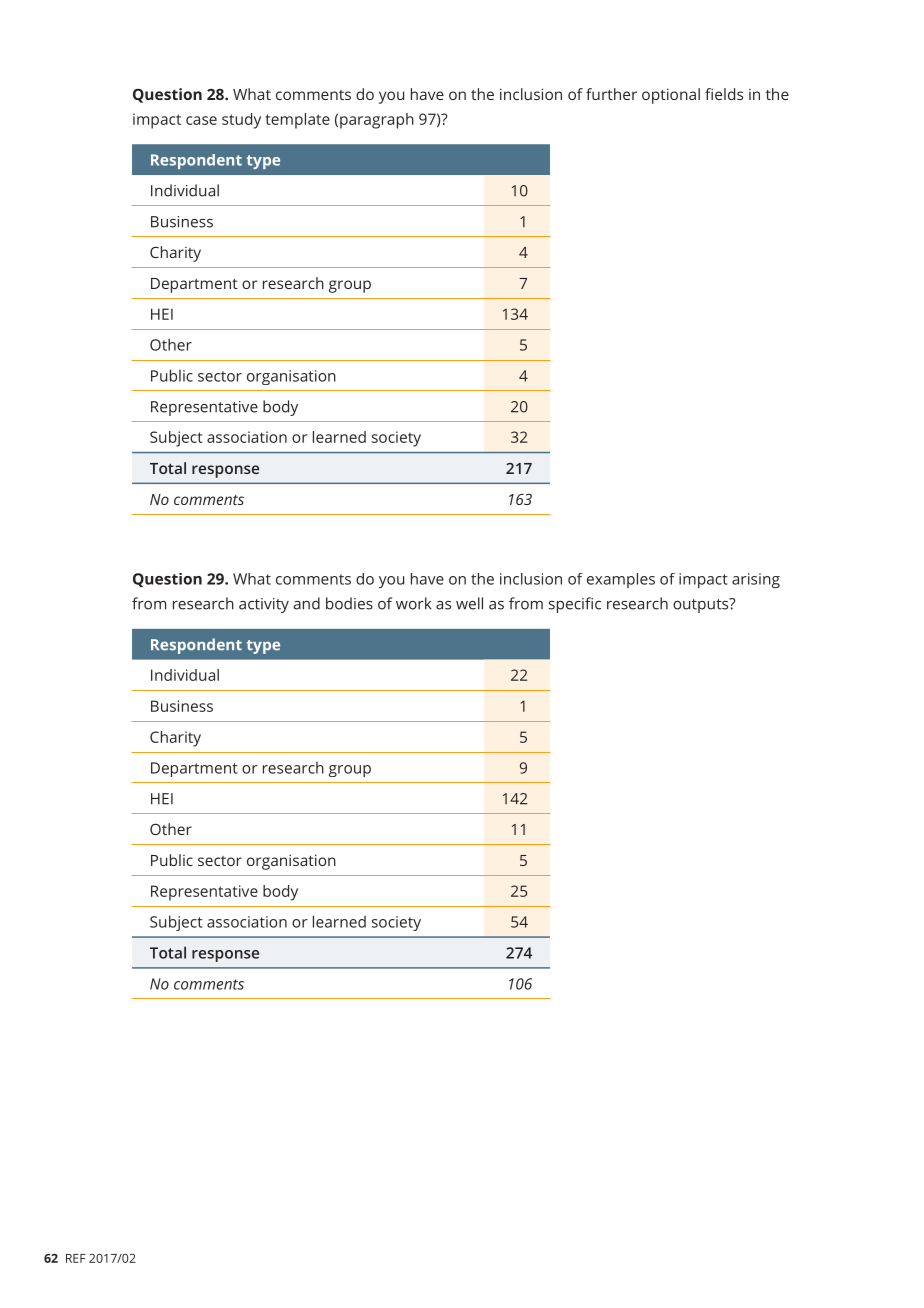  Describe the element at coordinates (621, 580) in the screenshot. I see `examples` at that location.
